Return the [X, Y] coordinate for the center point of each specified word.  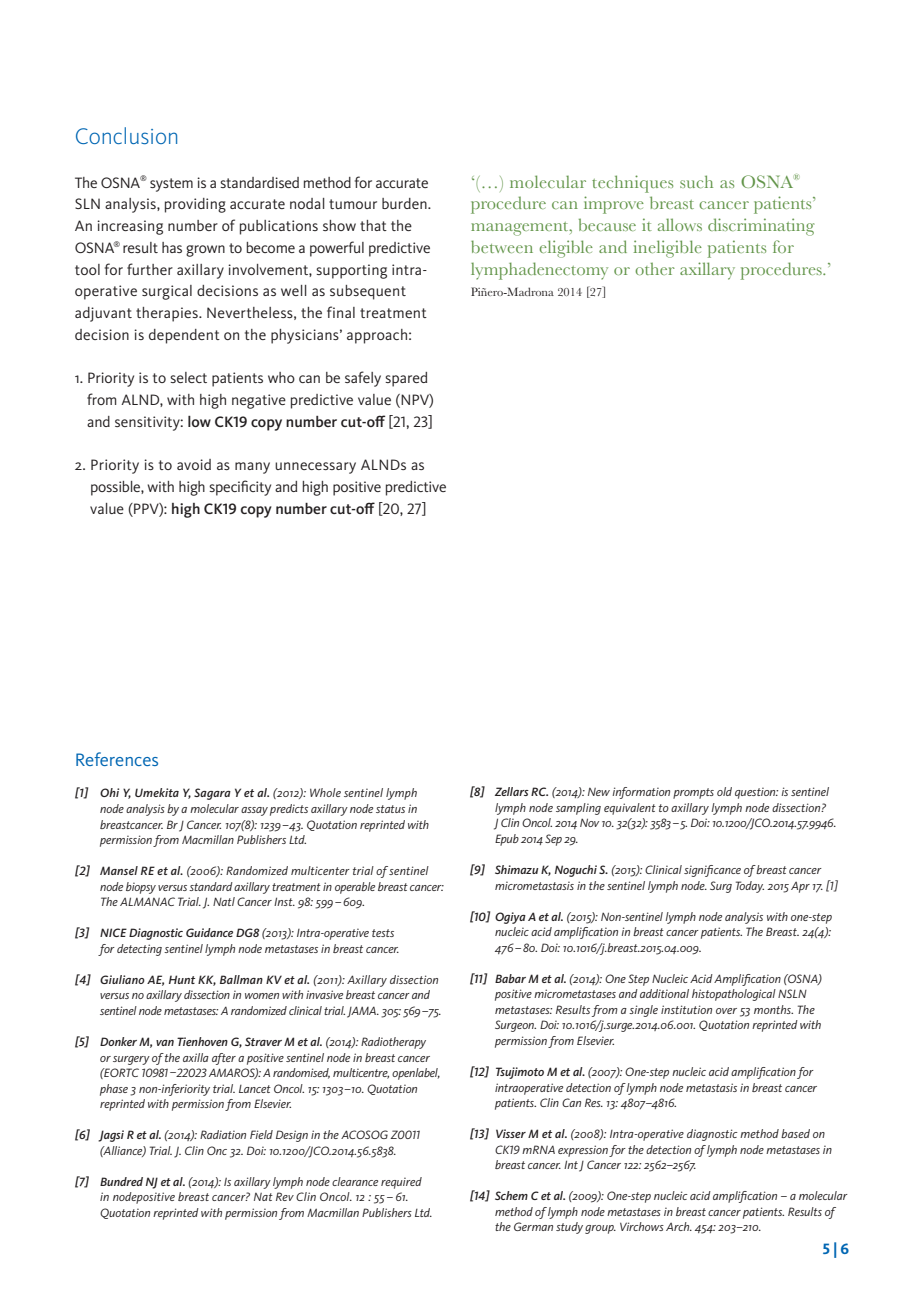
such [696, 181]
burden [405, 203]
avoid [194, 464]
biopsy [141, 888]
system [171, 185]
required [401, 1183]
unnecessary [315, 468]
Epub [507, 840]
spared [406, 379]
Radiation [223, 1134]
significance [712, 871]
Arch [679, 1226]
